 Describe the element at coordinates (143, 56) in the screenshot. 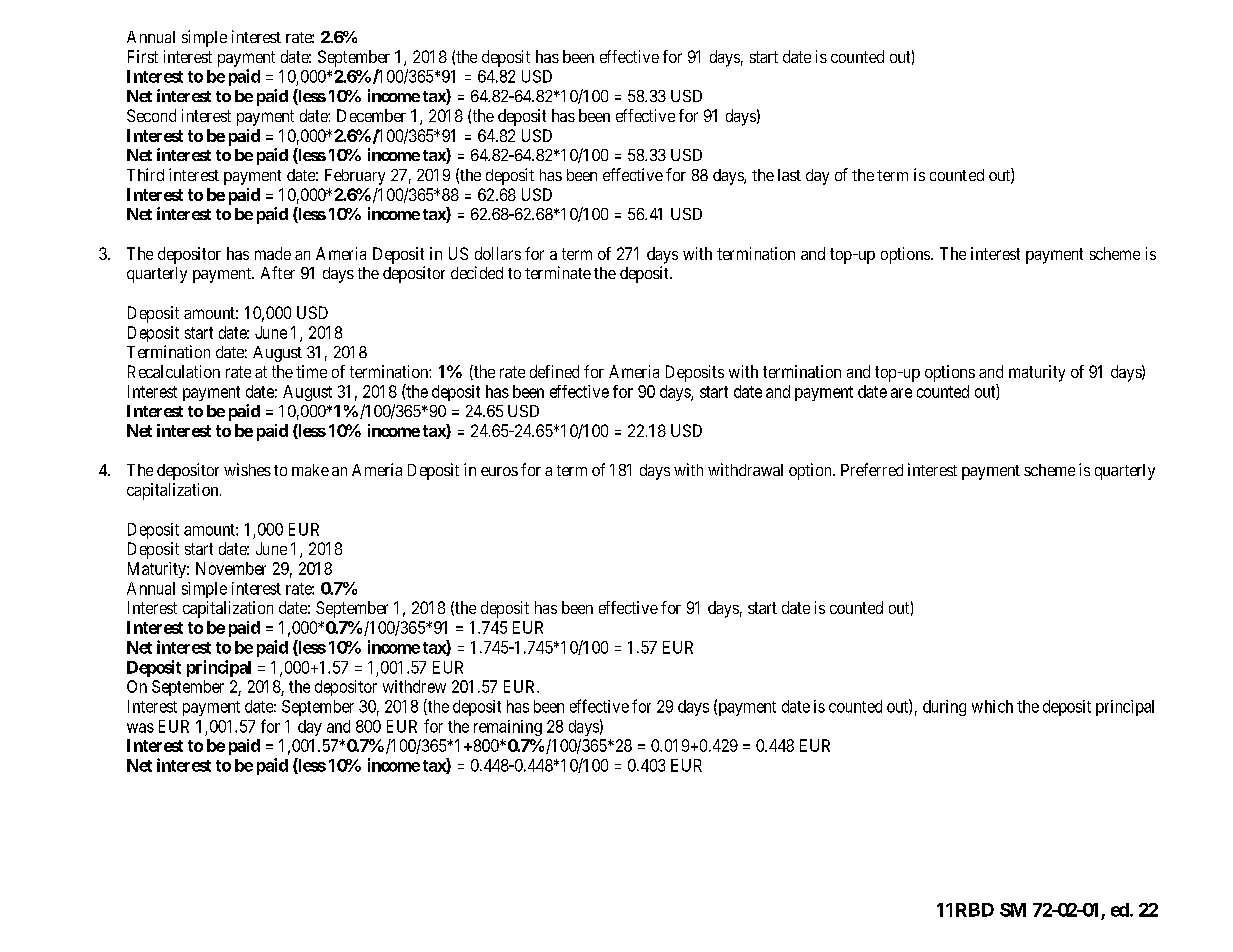

I see `First` at that location.
